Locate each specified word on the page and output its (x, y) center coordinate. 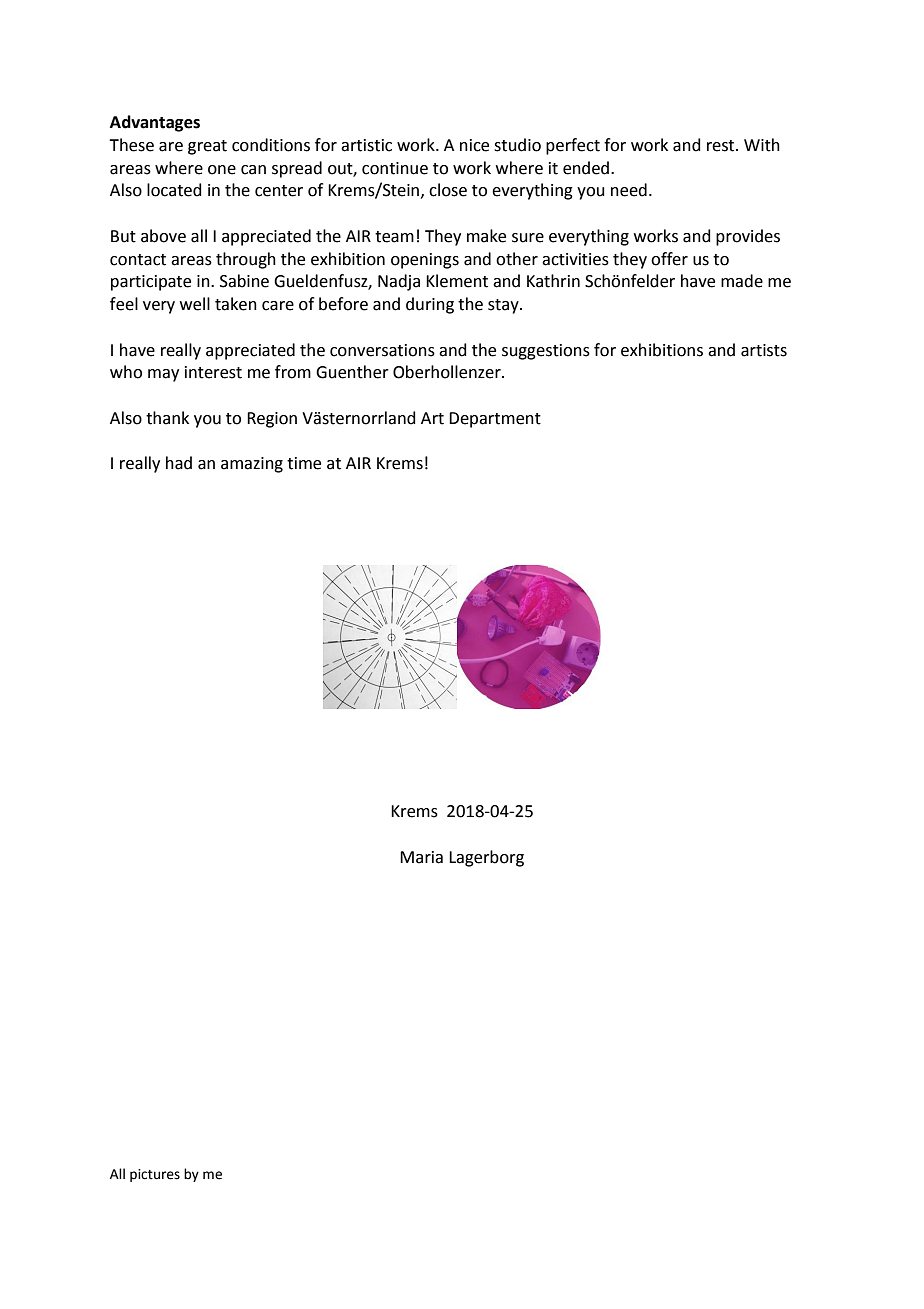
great (207, 147)
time (304, 463)
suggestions (546, 352)
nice (474, 145)
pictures (155, 1175)
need (629, 190)
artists (764, 350)
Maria (421, 857)
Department (495, 420)
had (179, 463)
